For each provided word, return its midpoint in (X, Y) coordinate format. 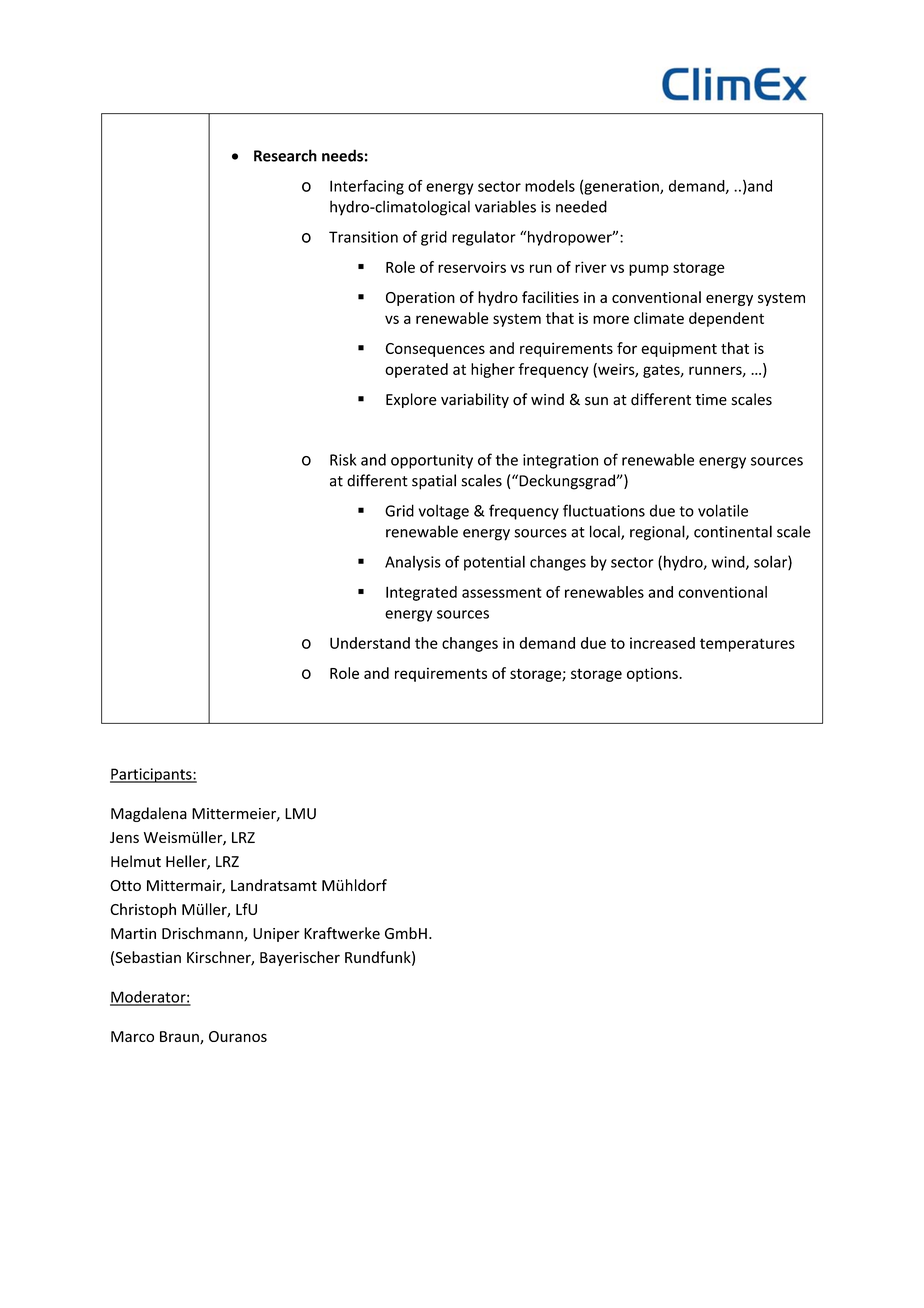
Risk (343, 459)
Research (285, 155)
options (653, 674)
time (711, 400)
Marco (132, 1036)
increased (662, 643)
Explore (411, 400)
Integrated (421, 593)
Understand (370, 643)
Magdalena (149, 814)
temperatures (747, 645)
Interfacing (367, 187)
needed (581, 206)
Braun (180, 1037)
